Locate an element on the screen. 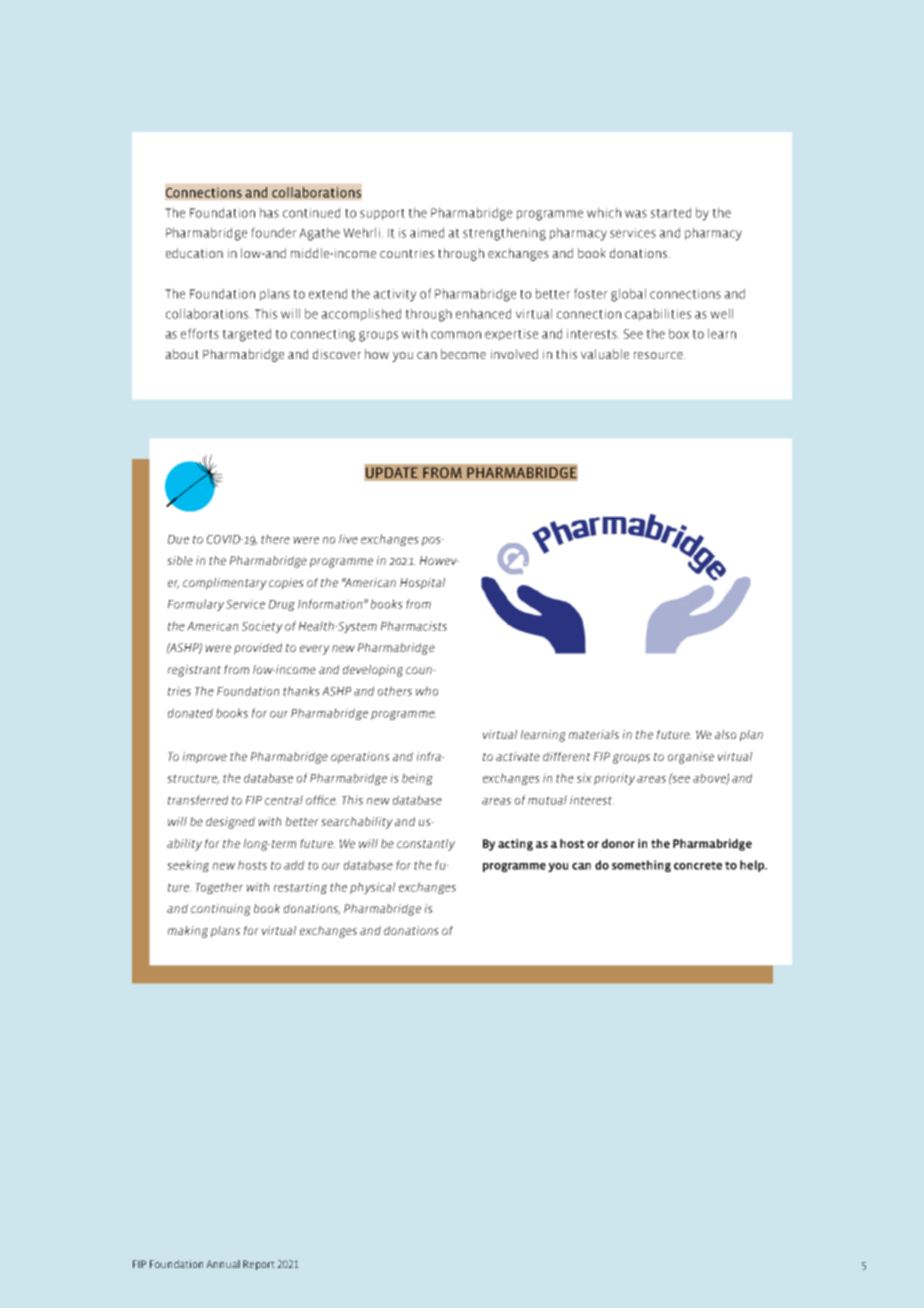 The width and height of the screenshot is (924, 1308). continuing is located at coordinates (221, 910).
